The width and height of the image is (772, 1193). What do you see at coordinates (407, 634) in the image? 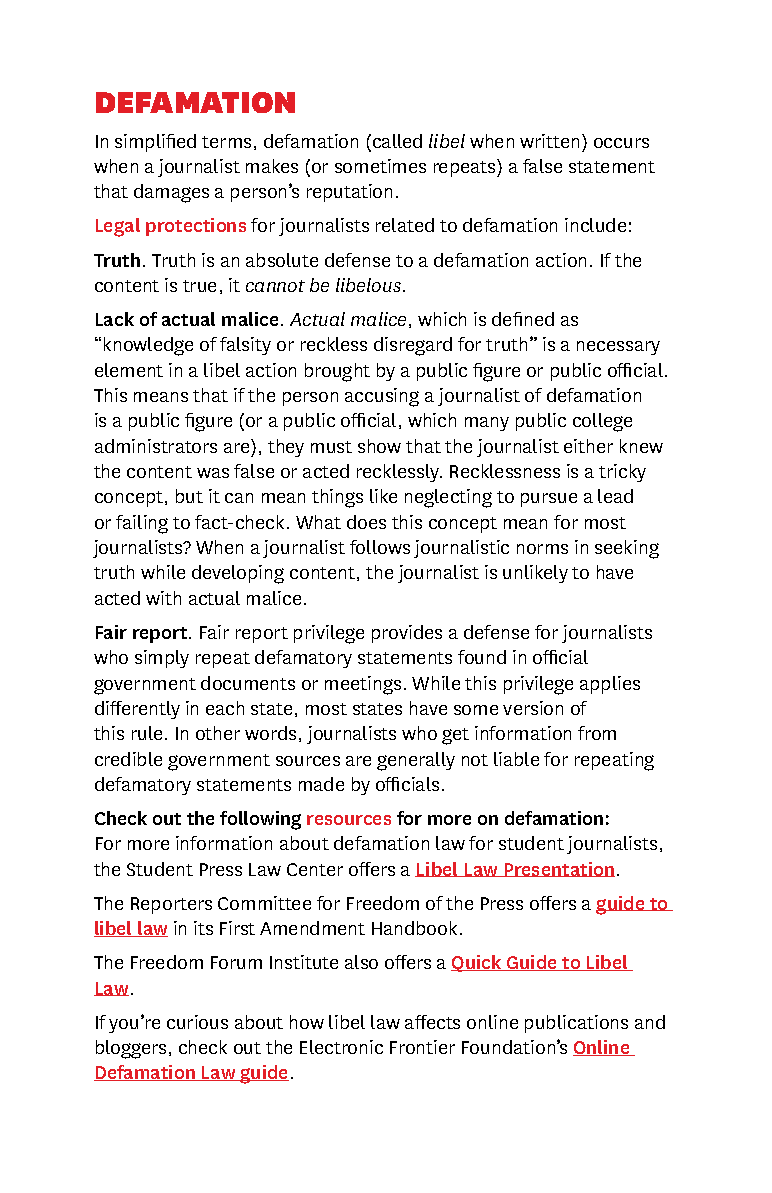
I see `provides` at bounding box center [407, 634].
